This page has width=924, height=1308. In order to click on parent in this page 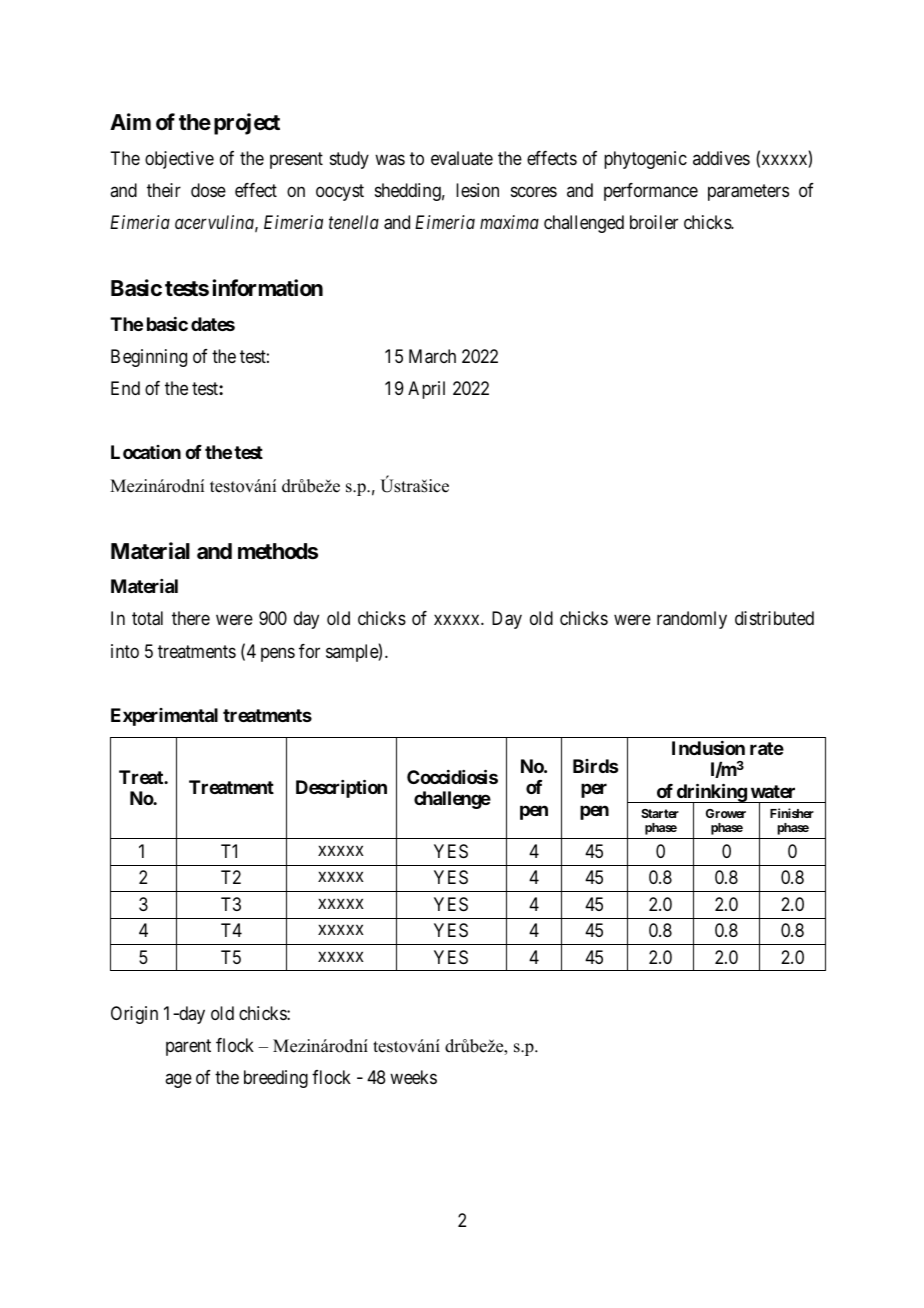, I will do `click(188, 1047)`.
